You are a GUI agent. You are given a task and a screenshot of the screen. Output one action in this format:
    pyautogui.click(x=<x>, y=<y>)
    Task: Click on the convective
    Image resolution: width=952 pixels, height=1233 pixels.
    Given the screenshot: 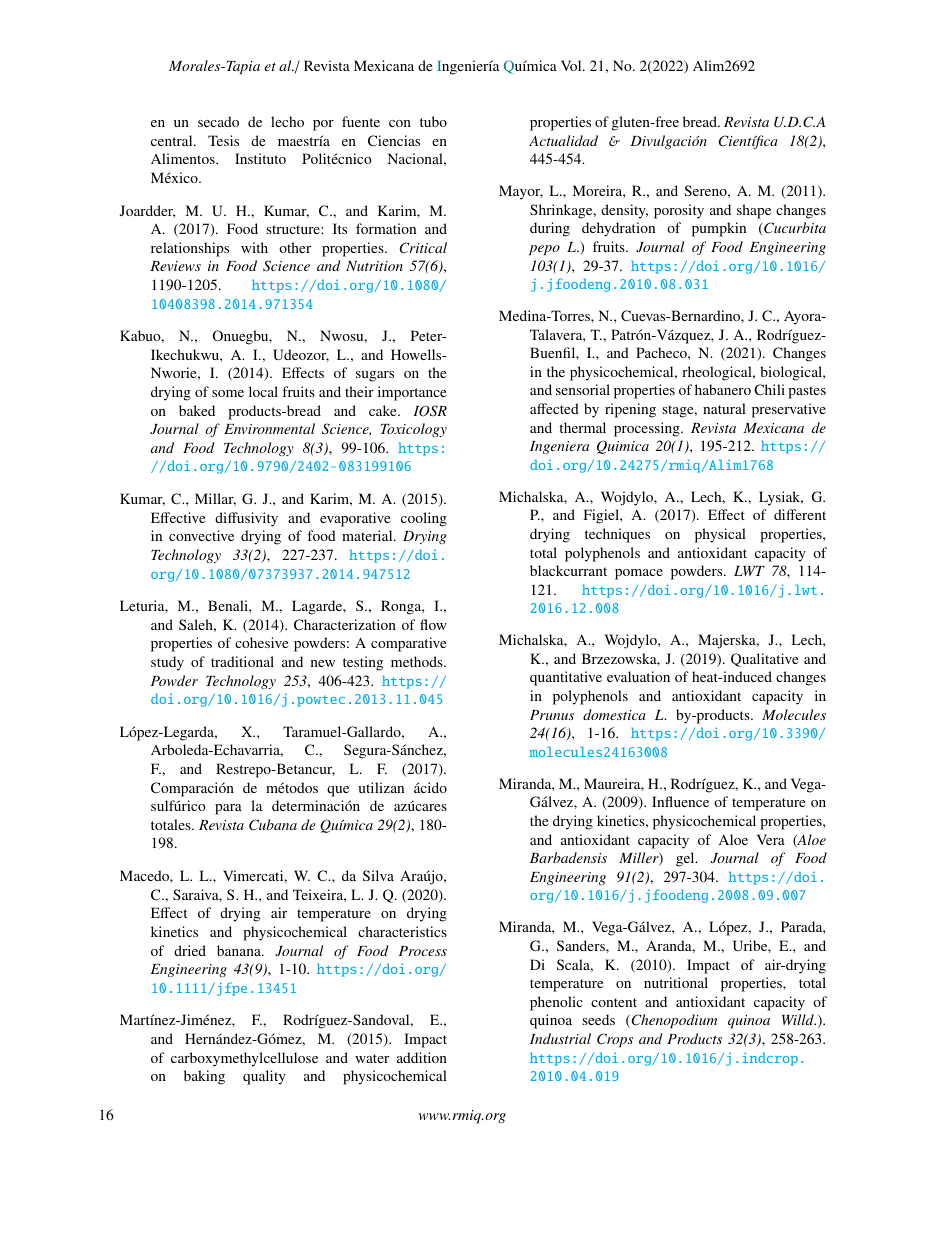 What is the action you would take?
    pyautogui.click(x=201, y=535)
